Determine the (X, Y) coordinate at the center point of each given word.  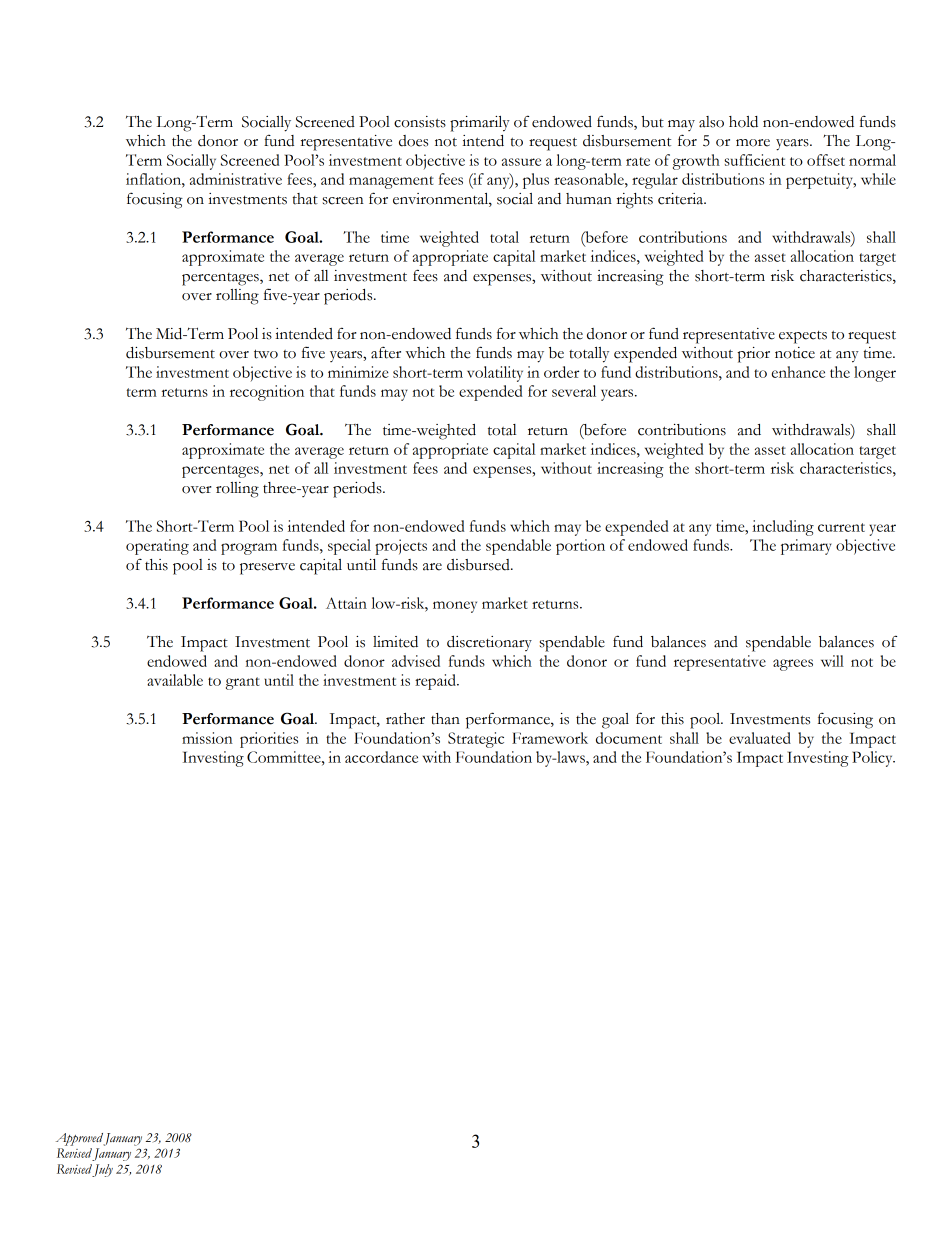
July (102, 1170)
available (175, 680)
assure (521, 162)
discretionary (489, 643)
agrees (793, 665)
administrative (236, 179)
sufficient (754, 160)
